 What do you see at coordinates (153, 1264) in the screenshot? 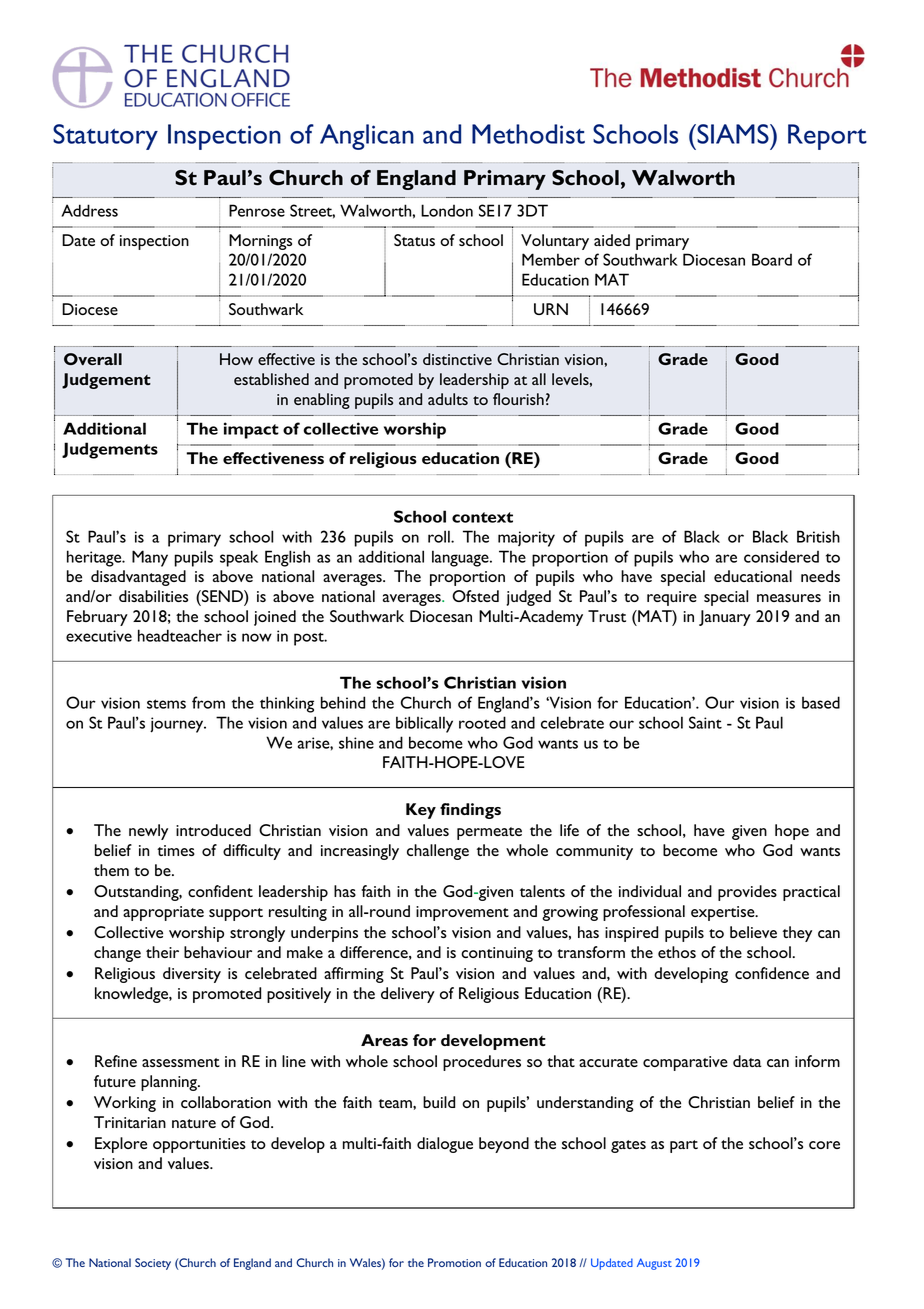
I see `Society` at bounding box center [153, 1264].
